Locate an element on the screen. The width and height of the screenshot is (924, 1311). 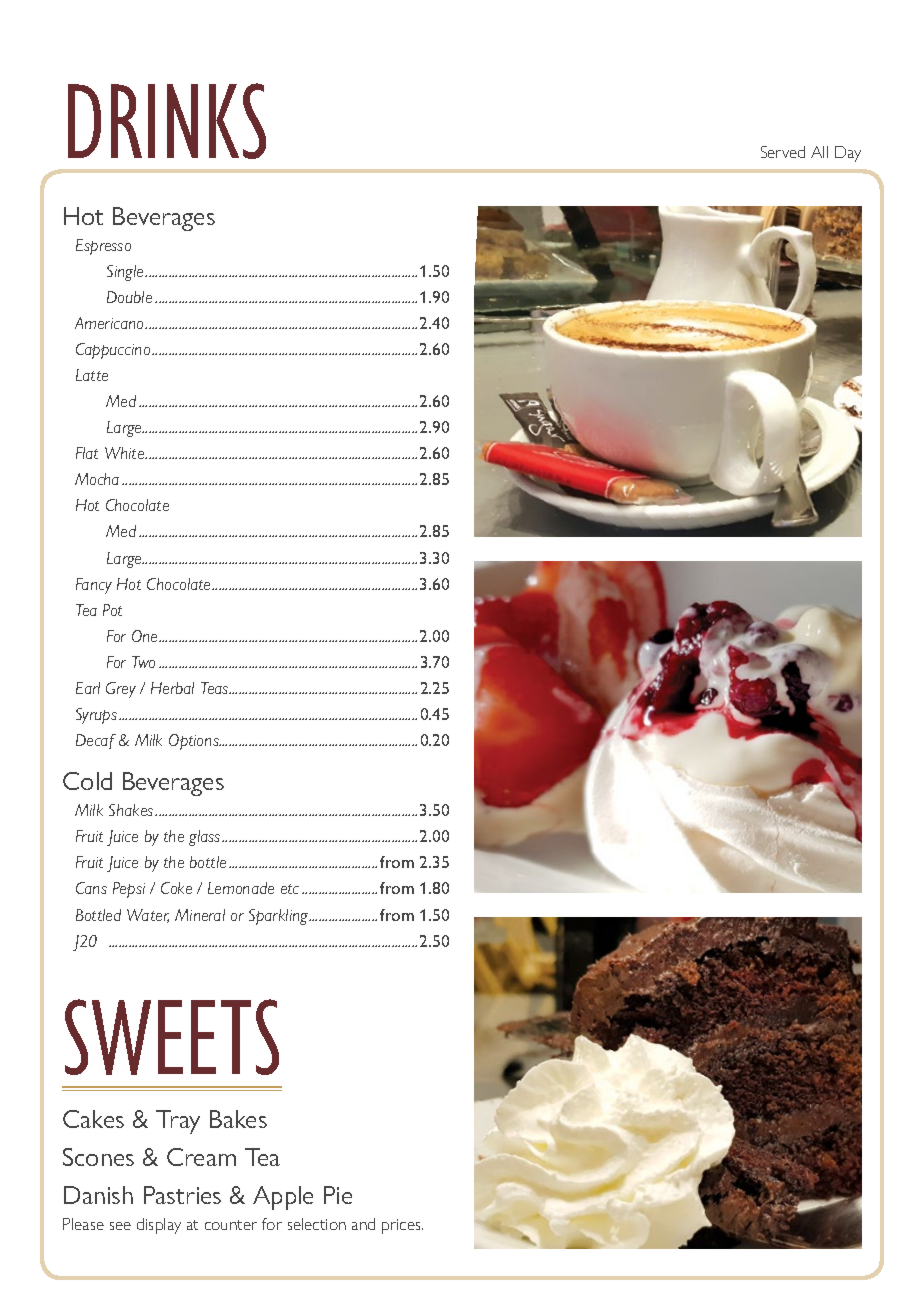
Grey is located at coordinates (121, 690).
